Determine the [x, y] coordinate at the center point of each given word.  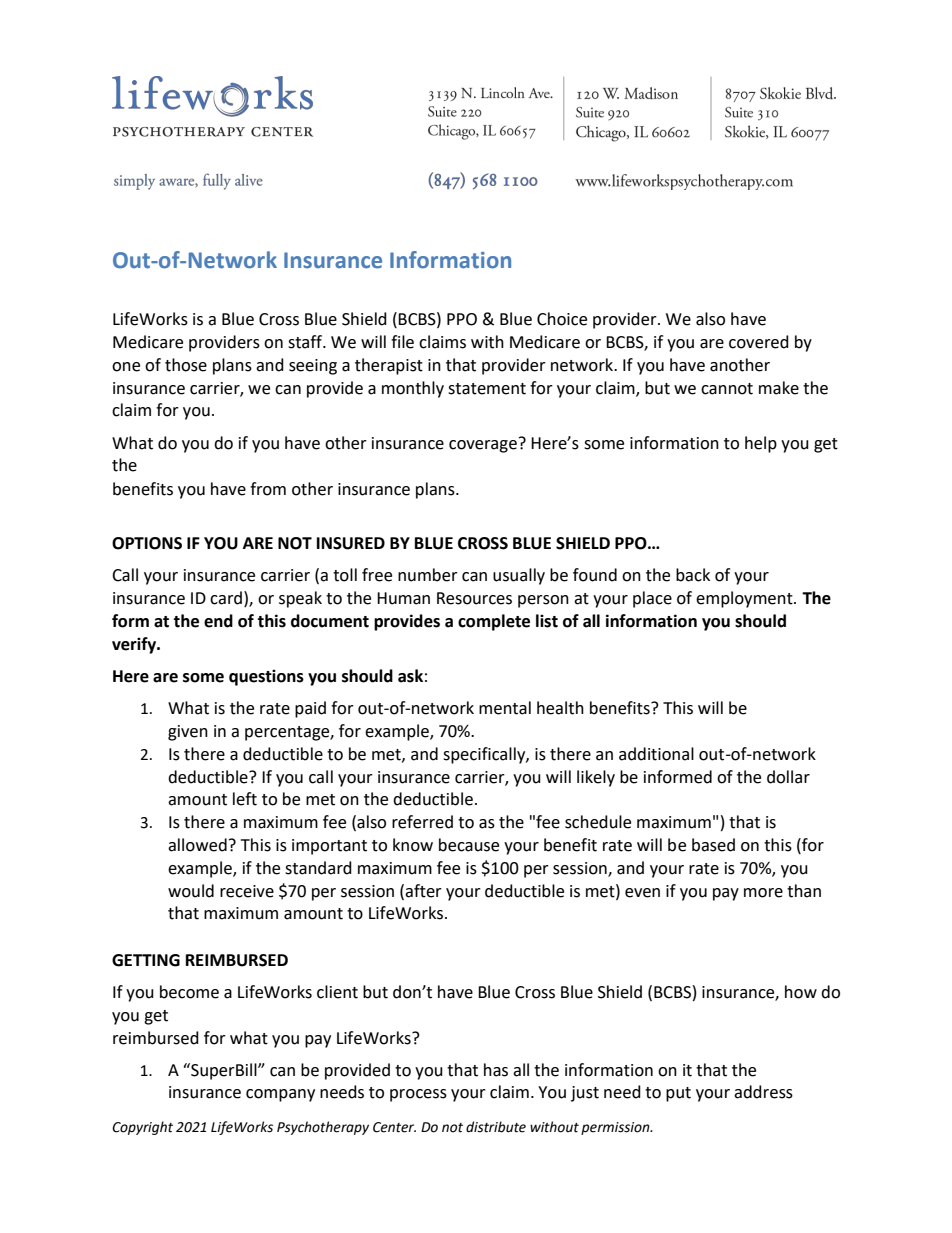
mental [505, 708]
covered [759, 342]
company [280, 1095]
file [402, 342]
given [188, 733]
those [186, 365]
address [763, 1092]
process [418, 1095]
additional [656, 754]
